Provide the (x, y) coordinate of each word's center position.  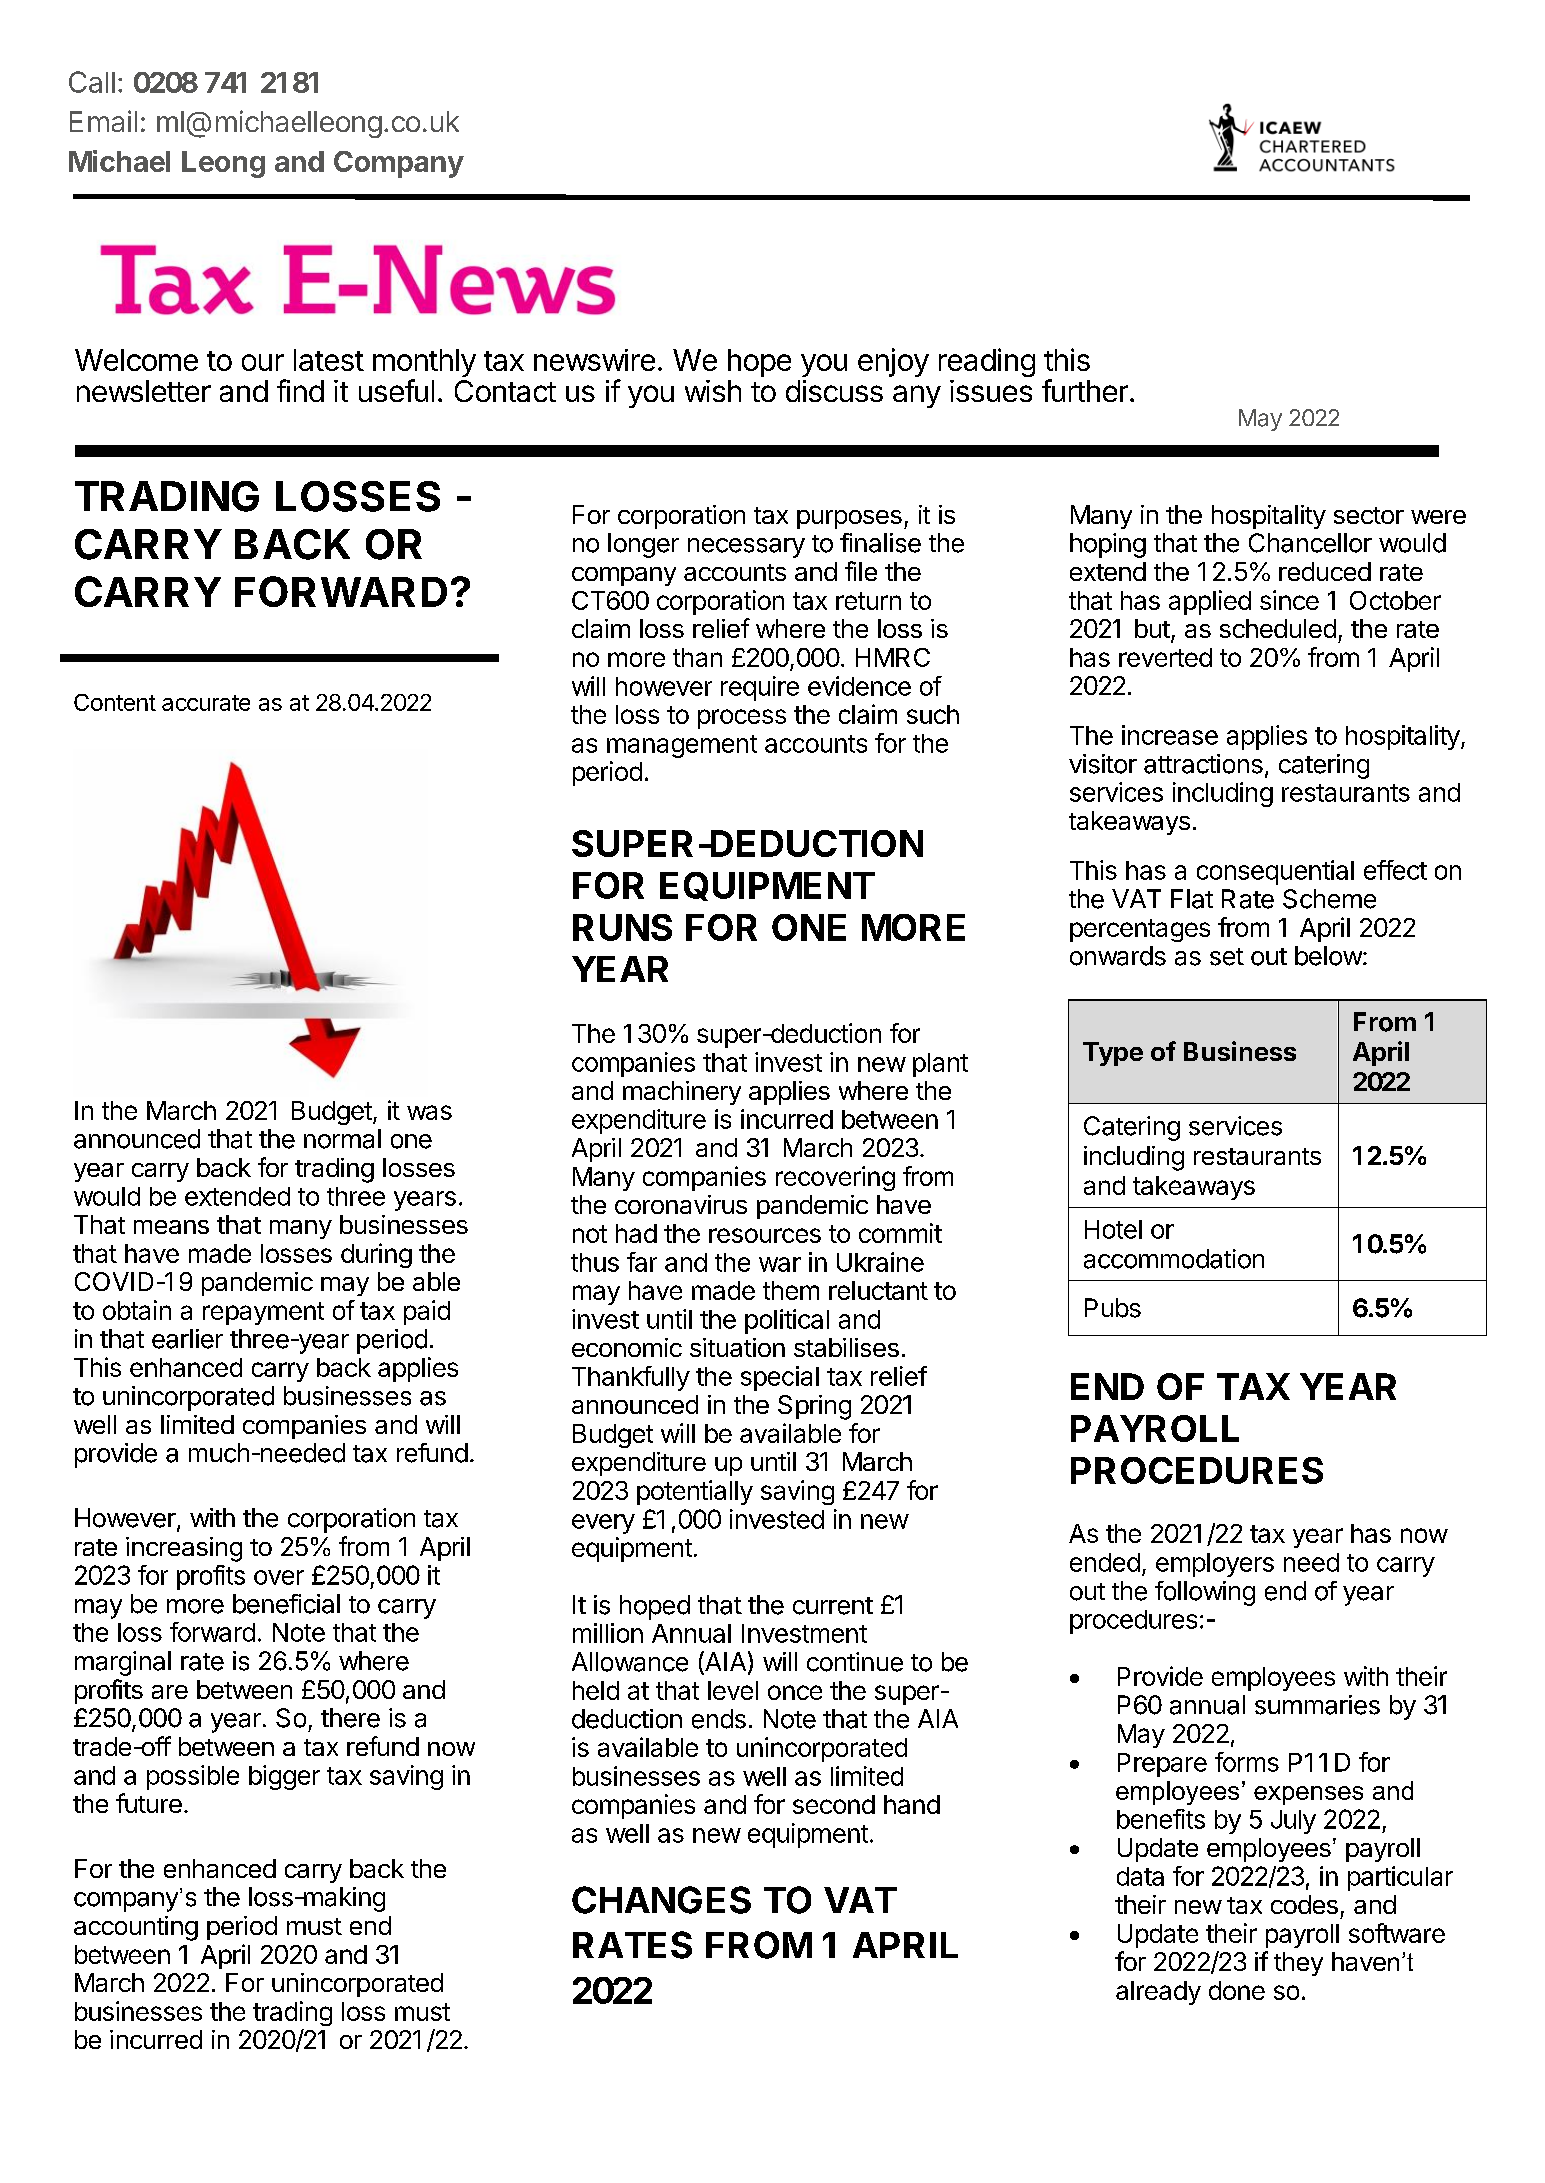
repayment (263, 1313)
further (1085, 390)
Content (115, 702)
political (787, 1321)
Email (103, 121)
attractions (1203, 764)
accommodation (1174, 1259)
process (742, 719)
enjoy (893, 362)
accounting (136, 1928)
